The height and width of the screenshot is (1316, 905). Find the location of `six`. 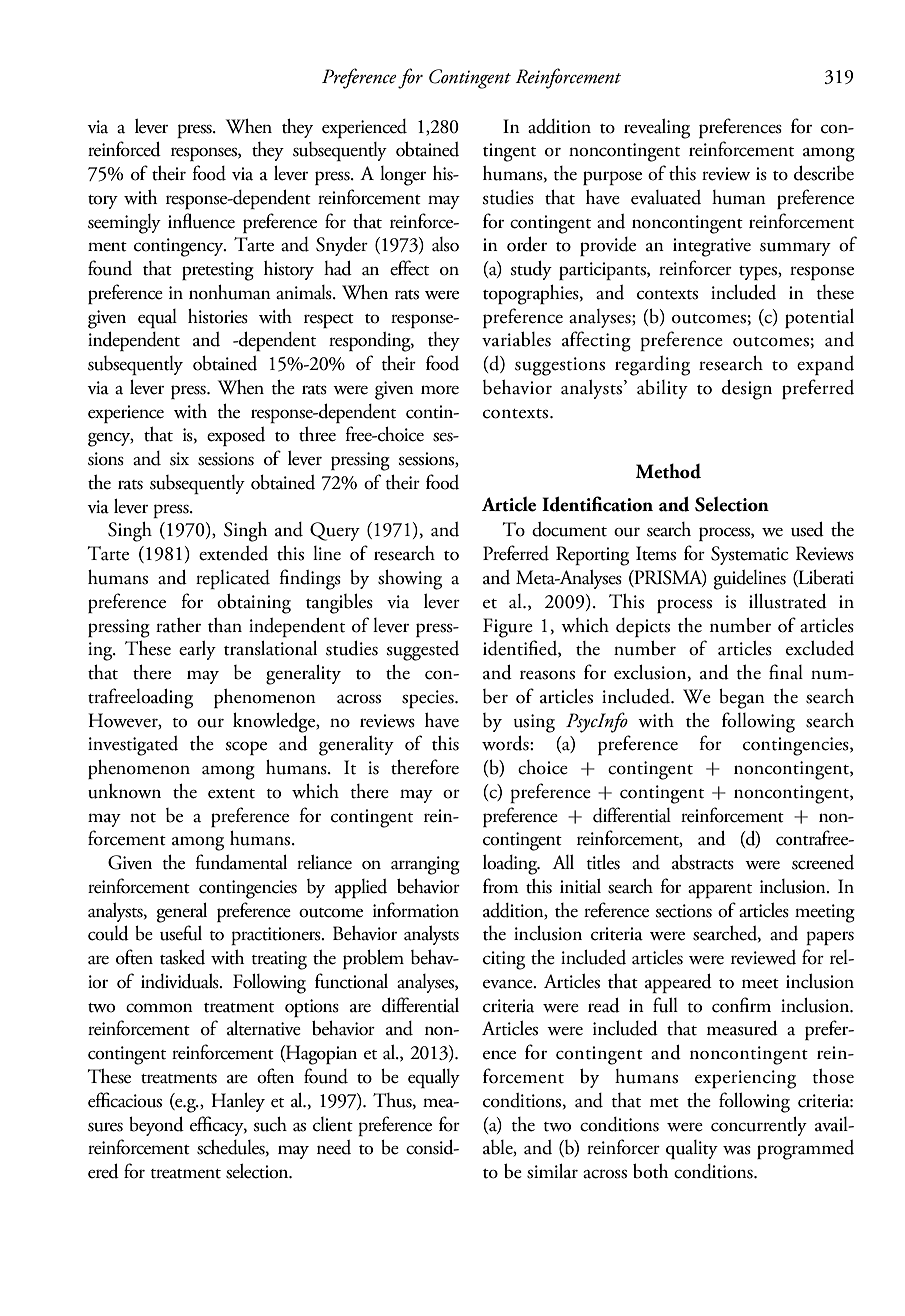

six is located at coordinates (179, 459).
